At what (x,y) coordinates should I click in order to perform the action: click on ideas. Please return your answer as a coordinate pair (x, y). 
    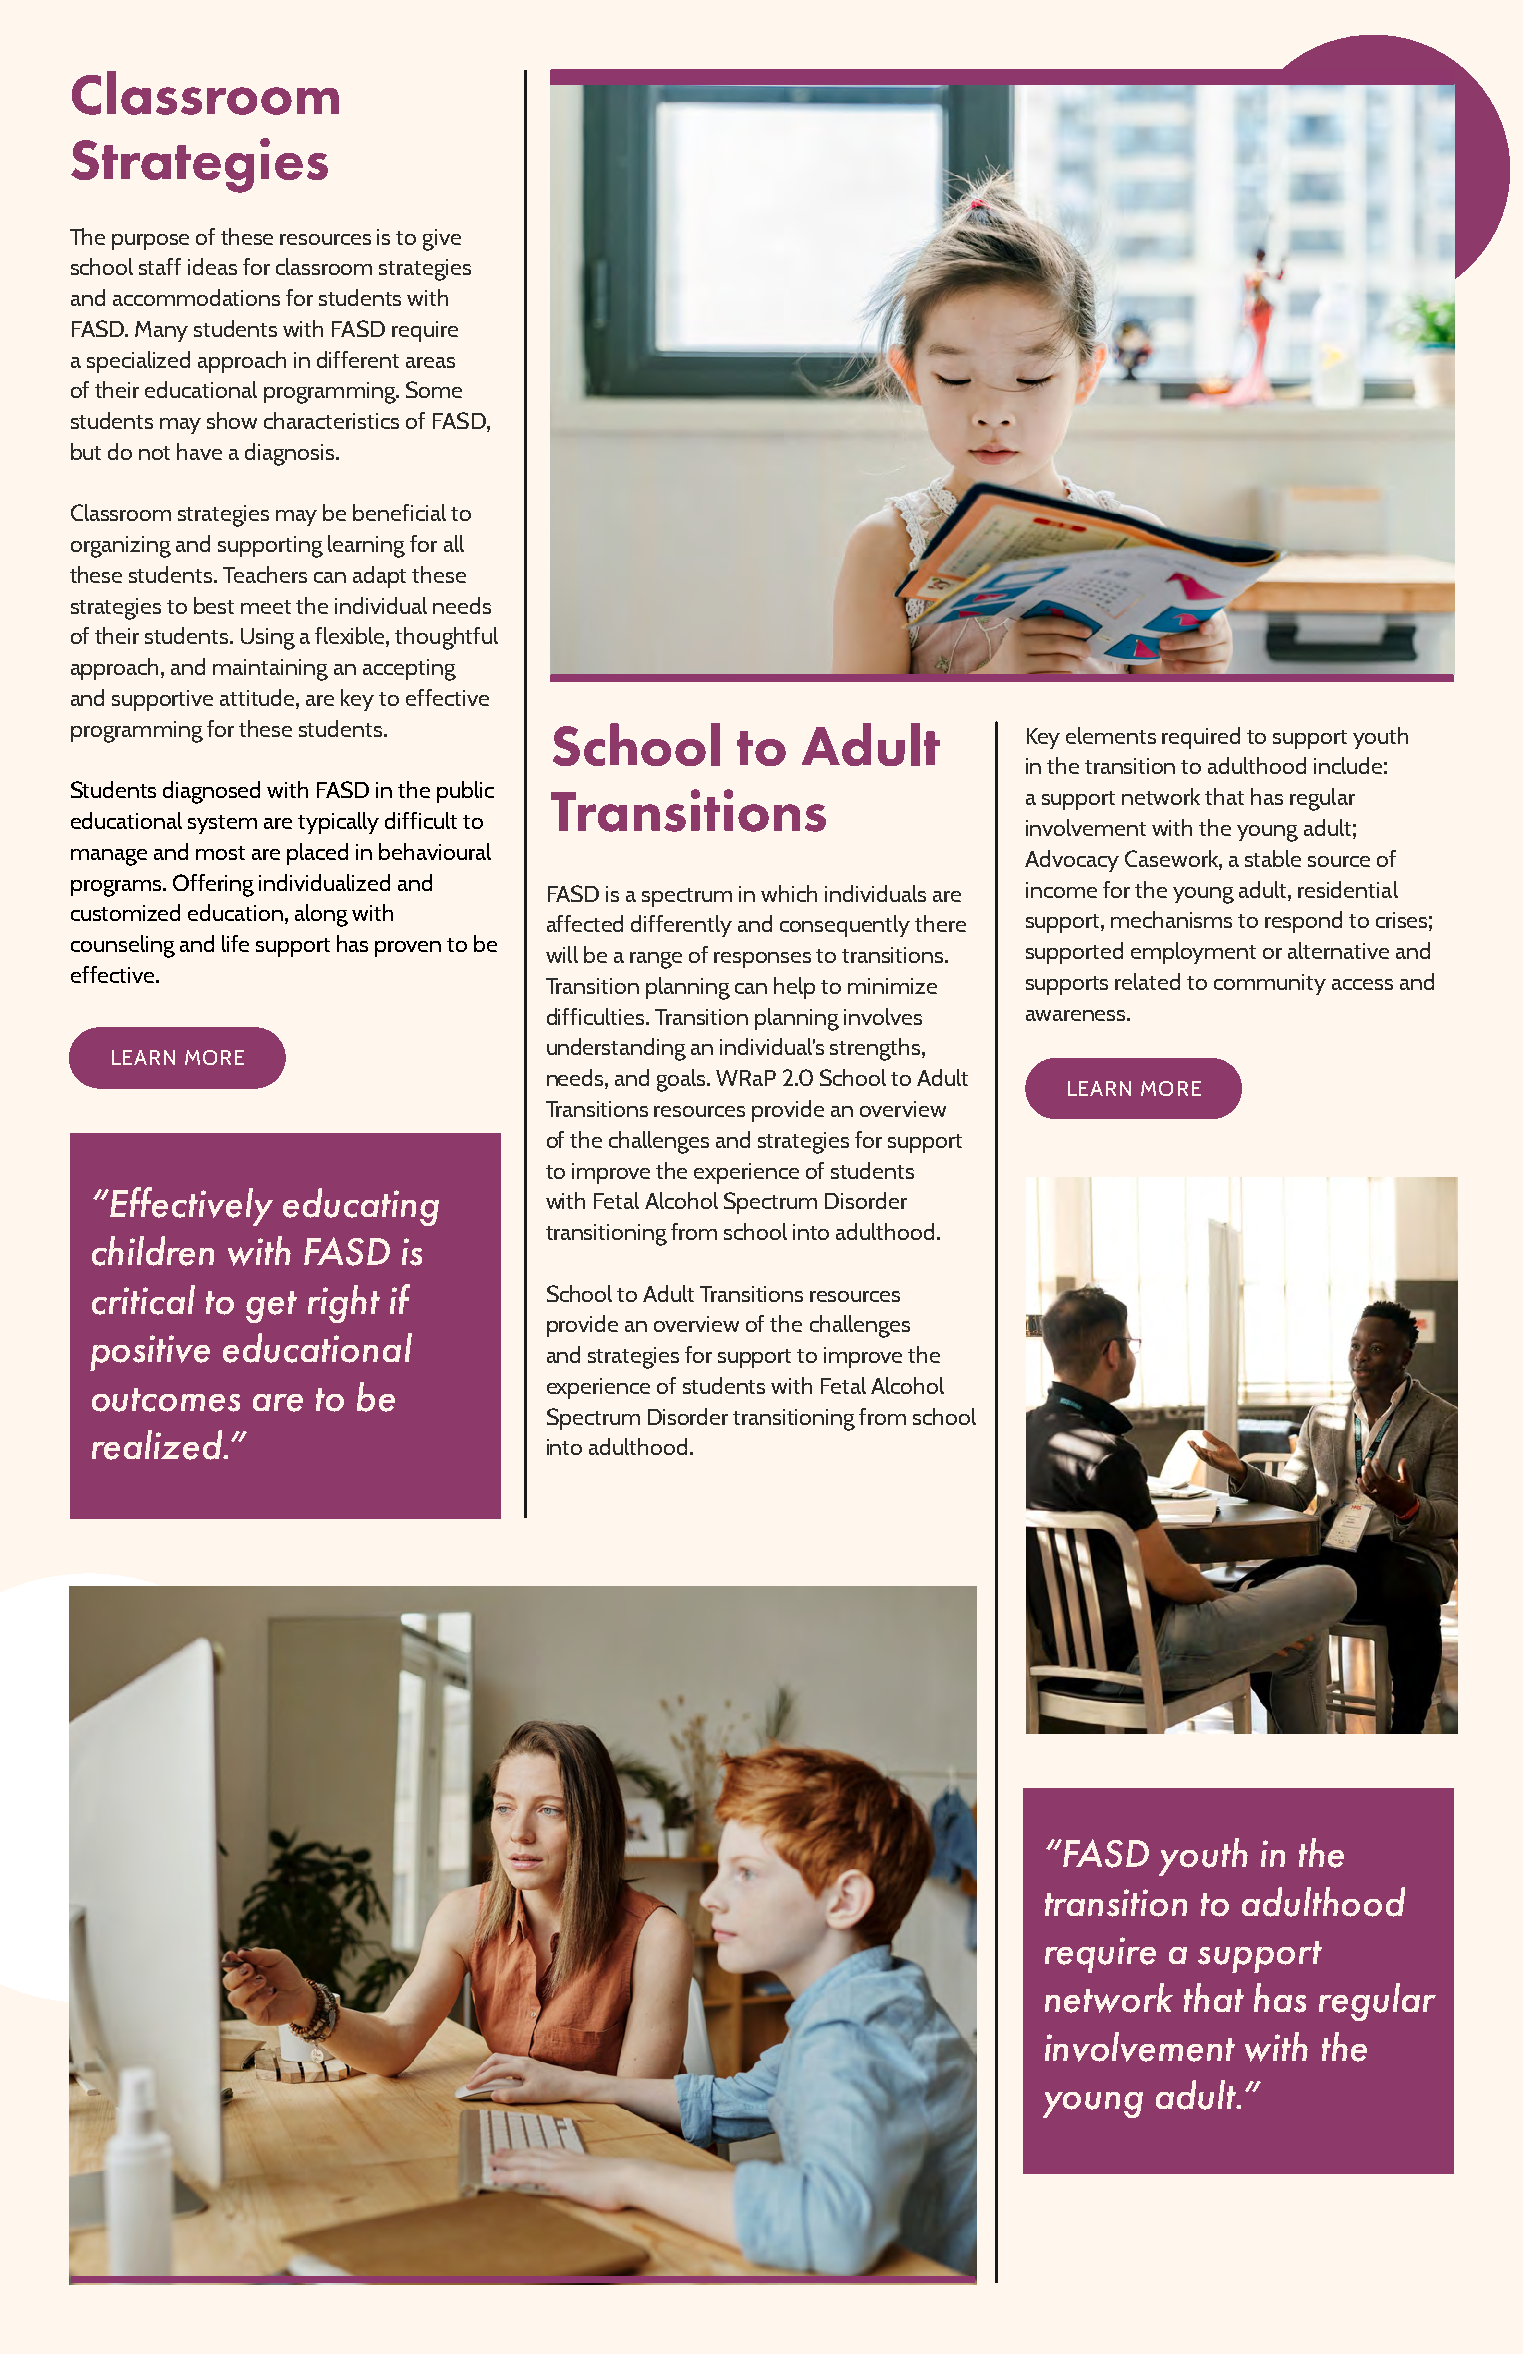
    Looking at the image, I should click on (212, 266).
